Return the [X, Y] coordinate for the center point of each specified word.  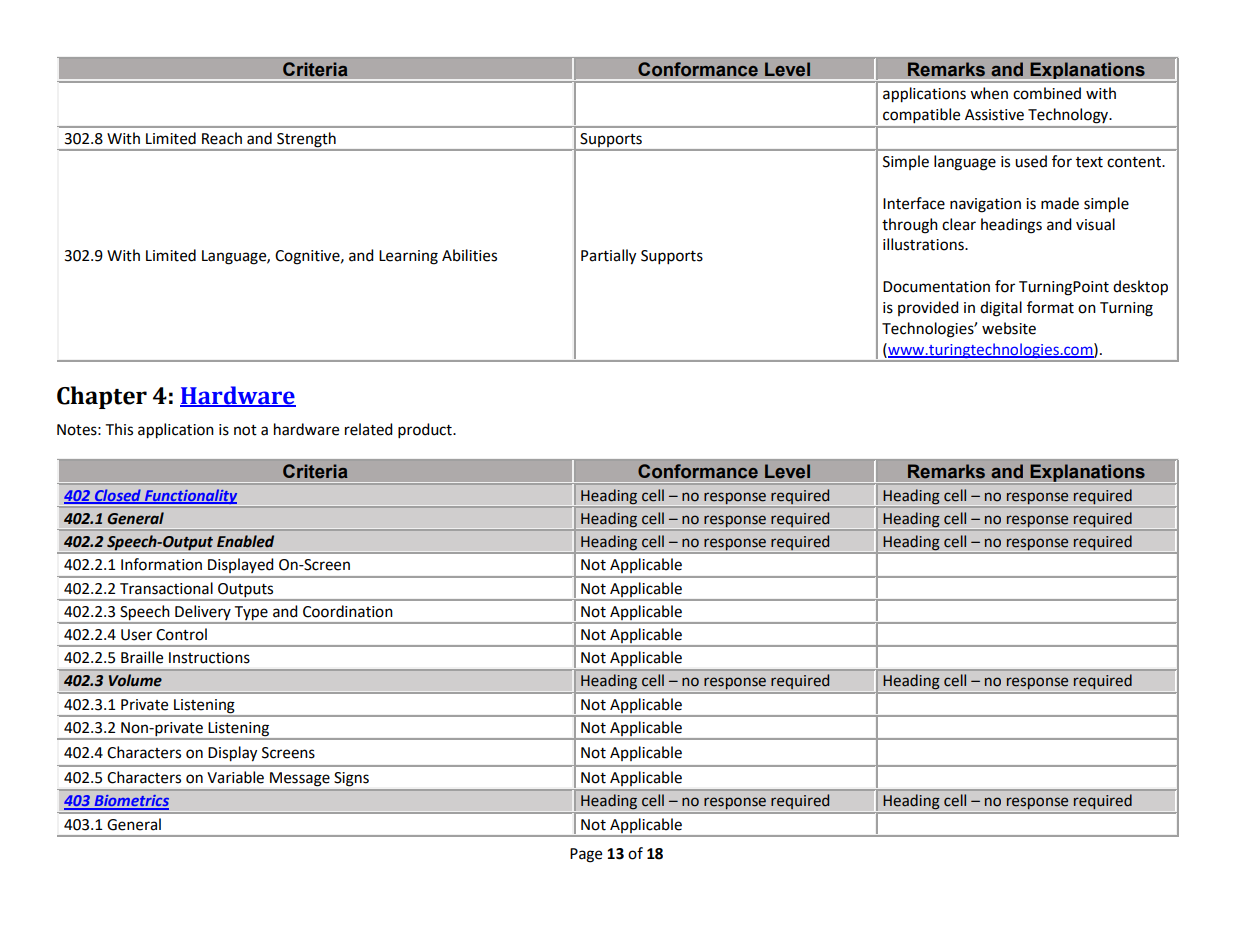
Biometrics [130, 802]
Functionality [191, 498]
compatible [921, 115]
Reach [222, 138]
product [426, 431]
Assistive [994, 115]
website [1009, 328]
